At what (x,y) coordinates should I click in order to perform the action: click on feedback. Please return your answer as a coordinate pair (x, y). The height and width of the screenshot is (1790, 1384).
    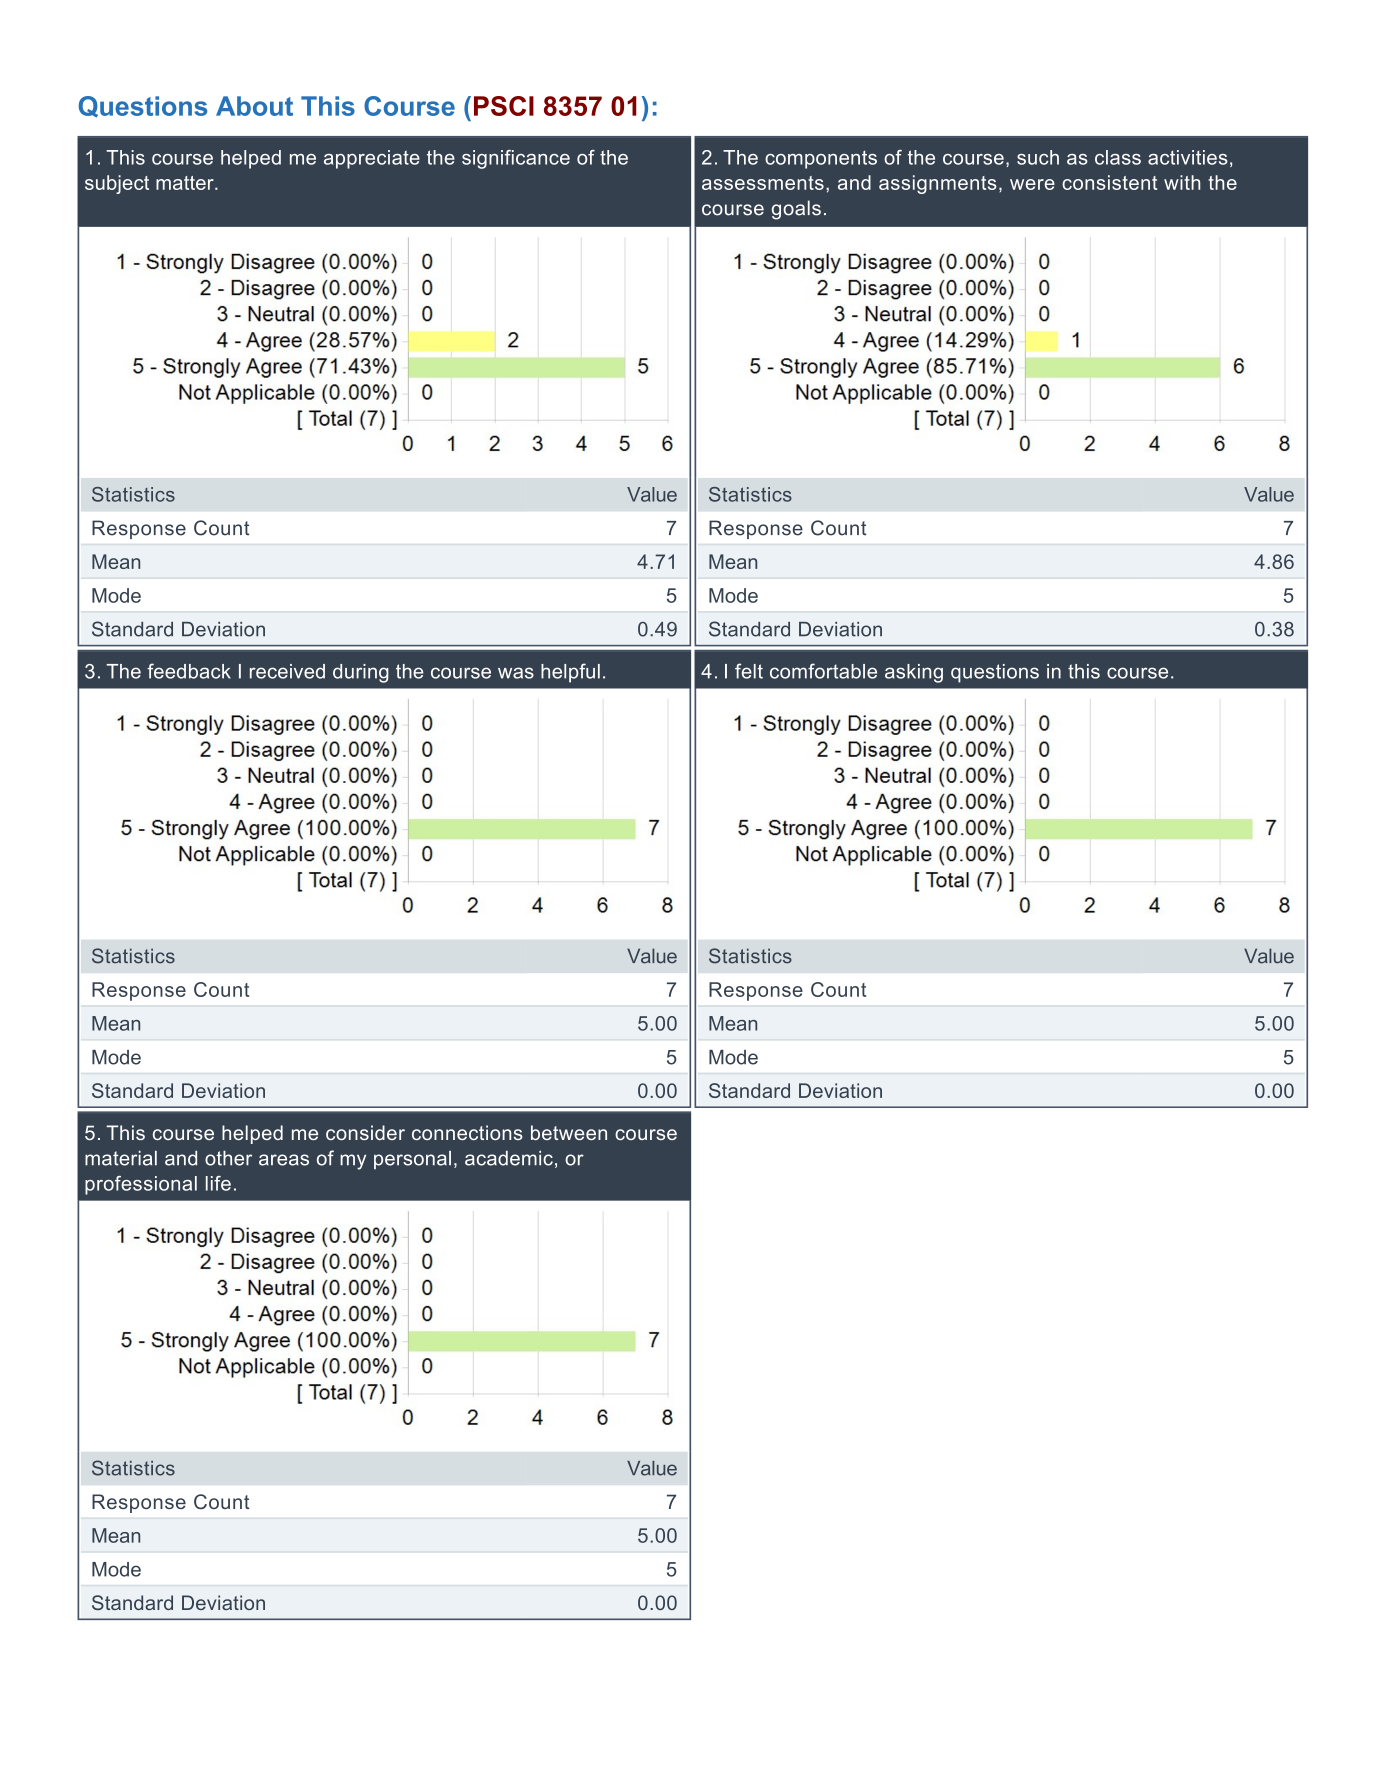
    Looking at the image, I should click on (189, 671).
